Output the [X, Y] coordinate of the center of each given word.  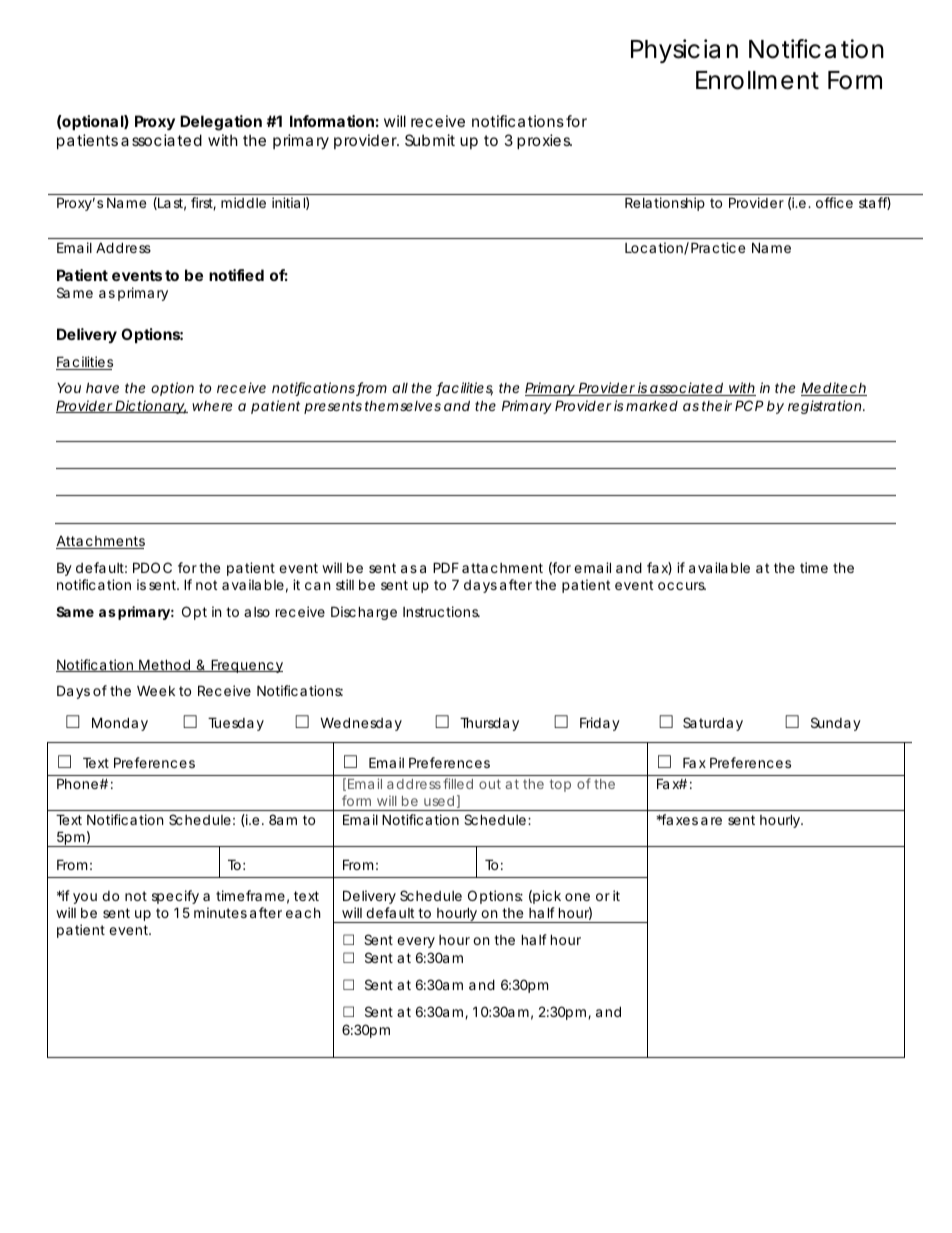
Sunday [836, 724]
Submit [430, 140]
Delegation [221, 123]
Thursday [489, 724]
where [212, 406]
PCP [749, 405]
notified [236, 275]
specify [175, 897]
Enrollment [757, 80]
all [400, 388]
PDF [446, 567]
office [834, 202]
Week [156, 690]
